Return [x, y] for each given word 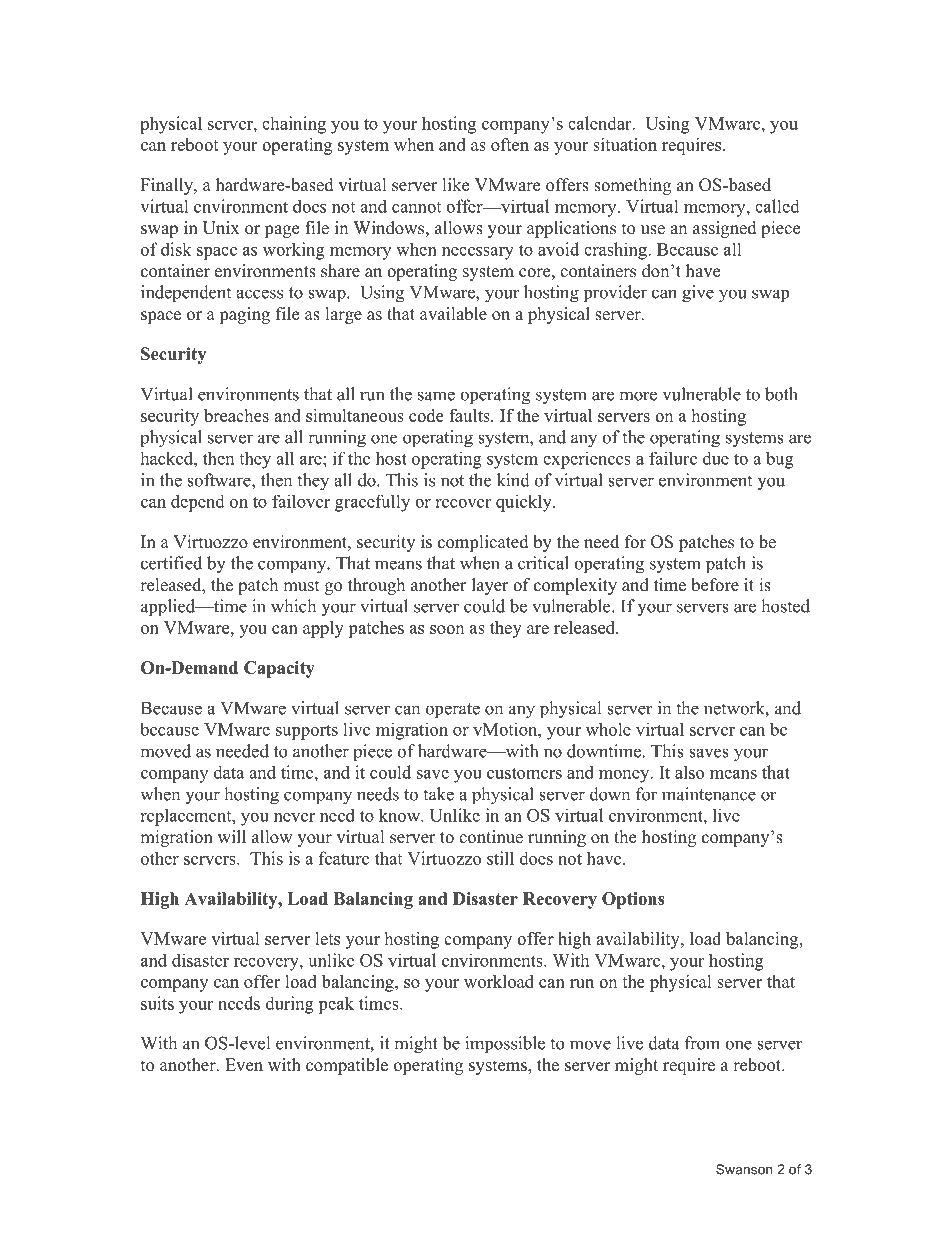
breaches [236, 415]
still [500, 858]
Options [633, 900]
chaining [294, 125]
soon [447, 629]
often [510, 144]
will [232, 836]
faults [470, 415]
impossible [505, 1045]
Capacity [279, 669]
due [716, 458]
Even [244, 1065]
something [632, 186]
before [715, 585]
